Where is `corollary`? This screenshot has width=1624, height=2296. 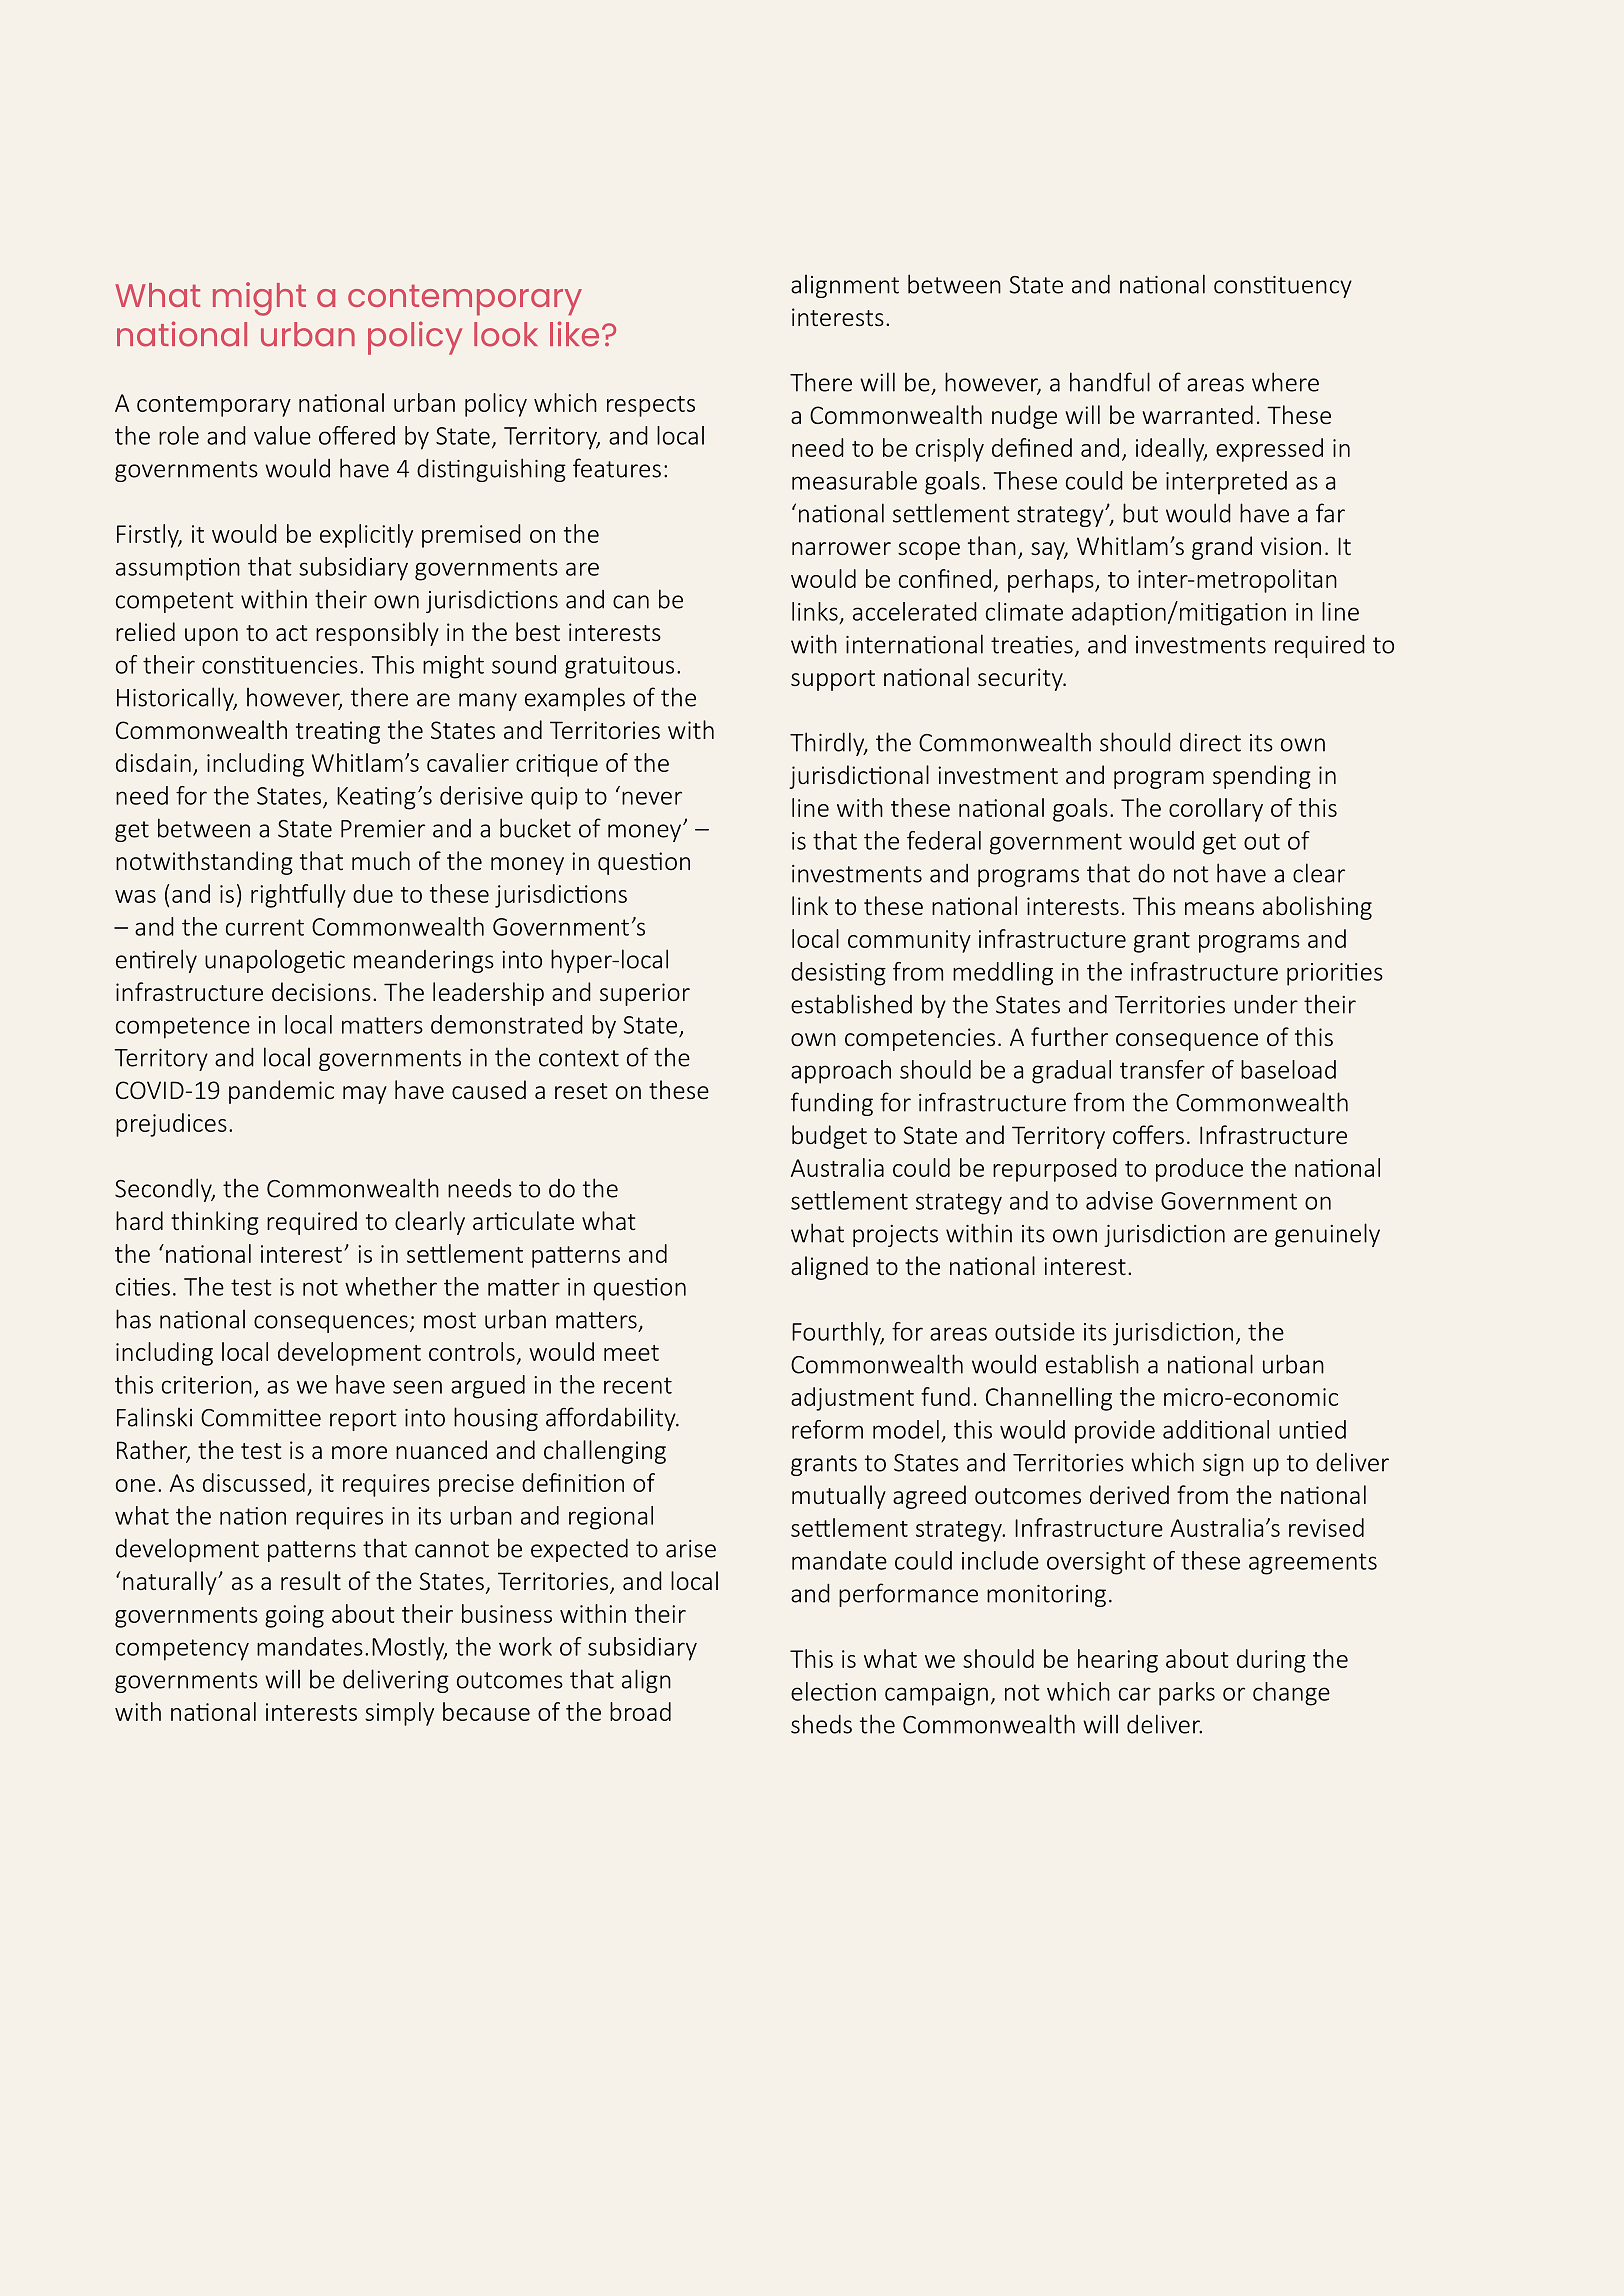
corollary is located at coordinates (1216, 810).
